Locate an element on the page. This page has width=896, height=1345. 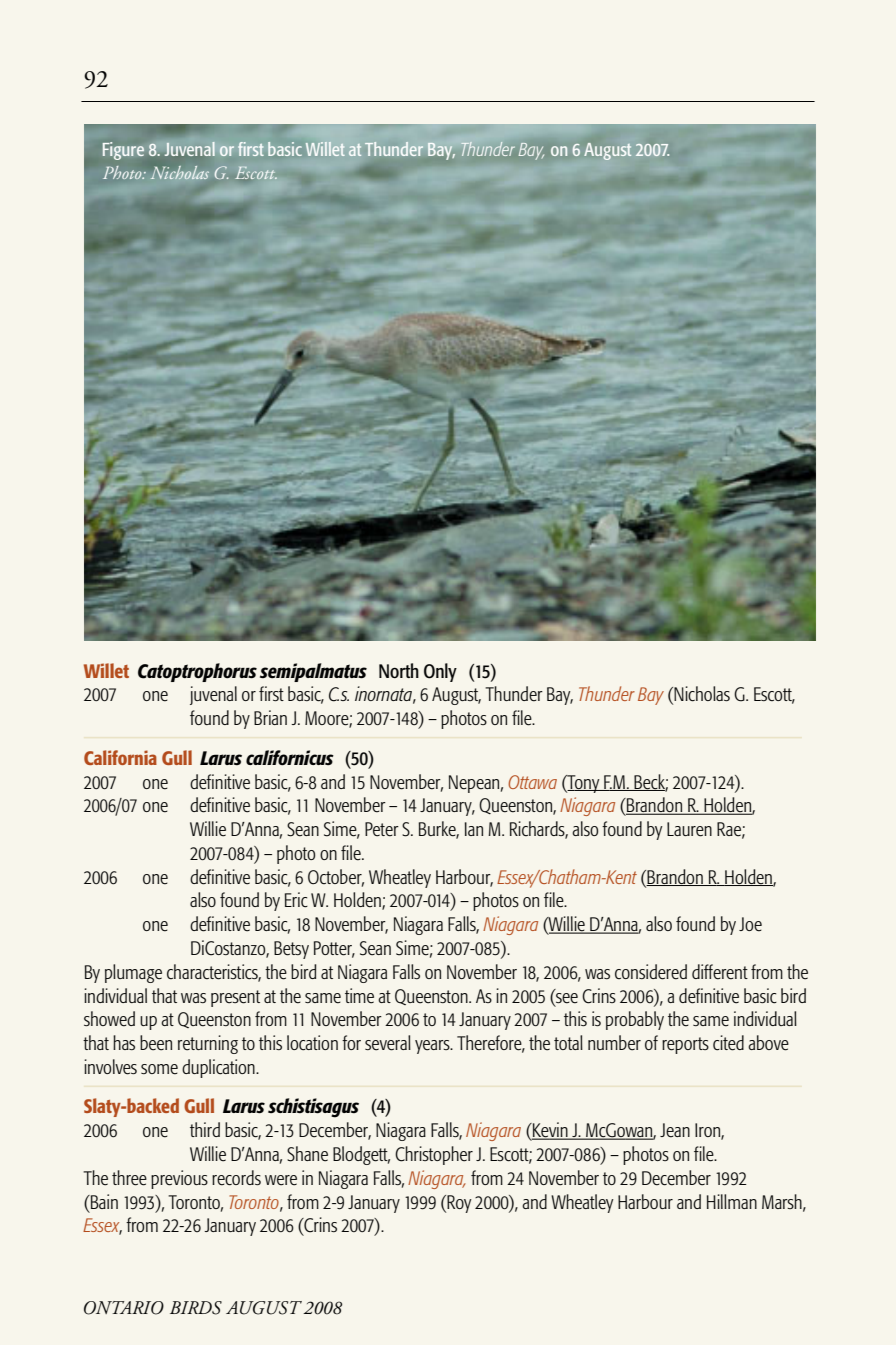
Only is located at coordinates (440, 672).
